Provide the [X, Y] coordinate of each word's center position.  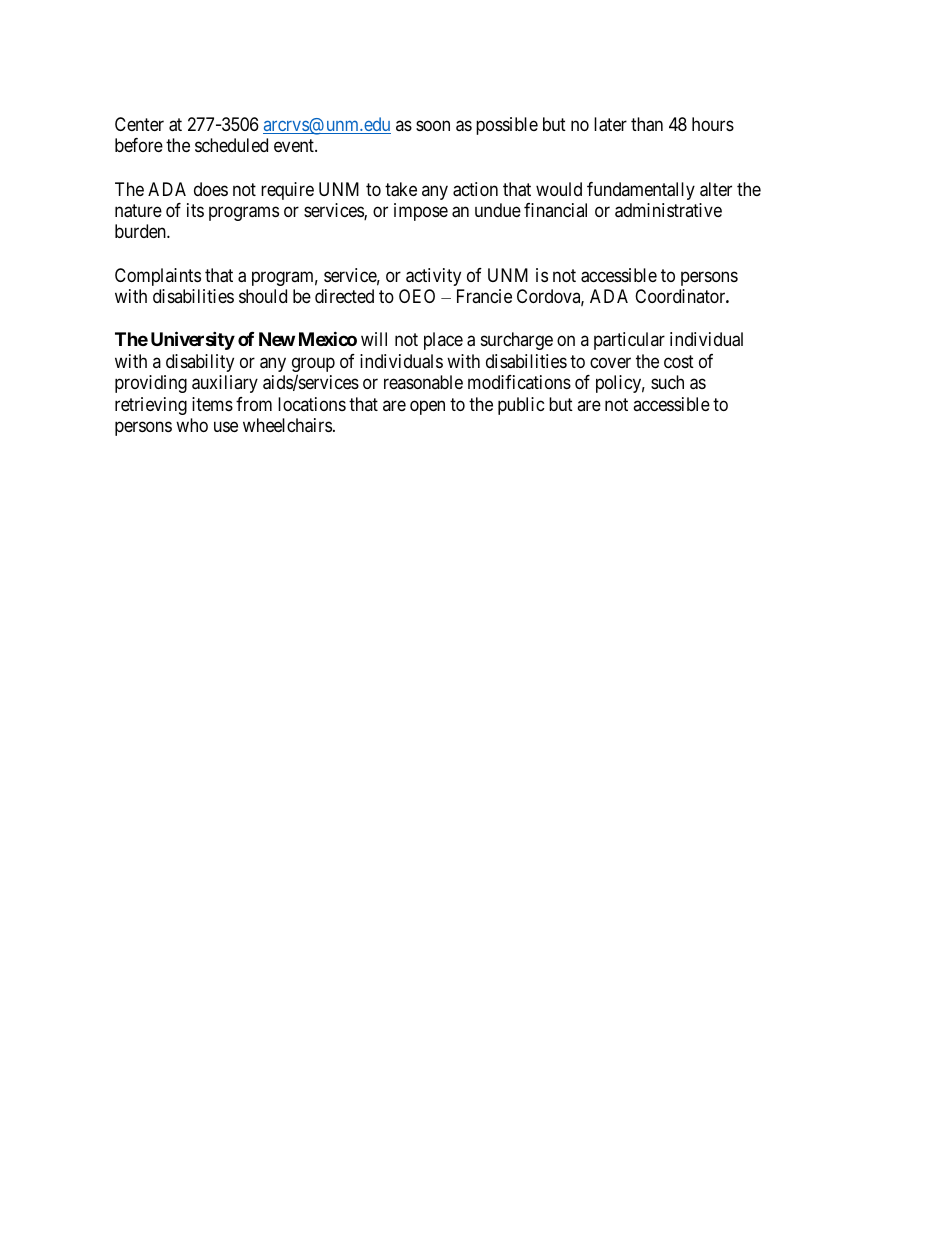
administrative [668, 210]
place [443, 341]
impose [421, 212]
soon [433, 125]
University [193, 341]
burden [141, 231]
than [647, 124]
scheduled [231, 145]
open [427, 407]
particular [629, 341]
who [192, 425]
